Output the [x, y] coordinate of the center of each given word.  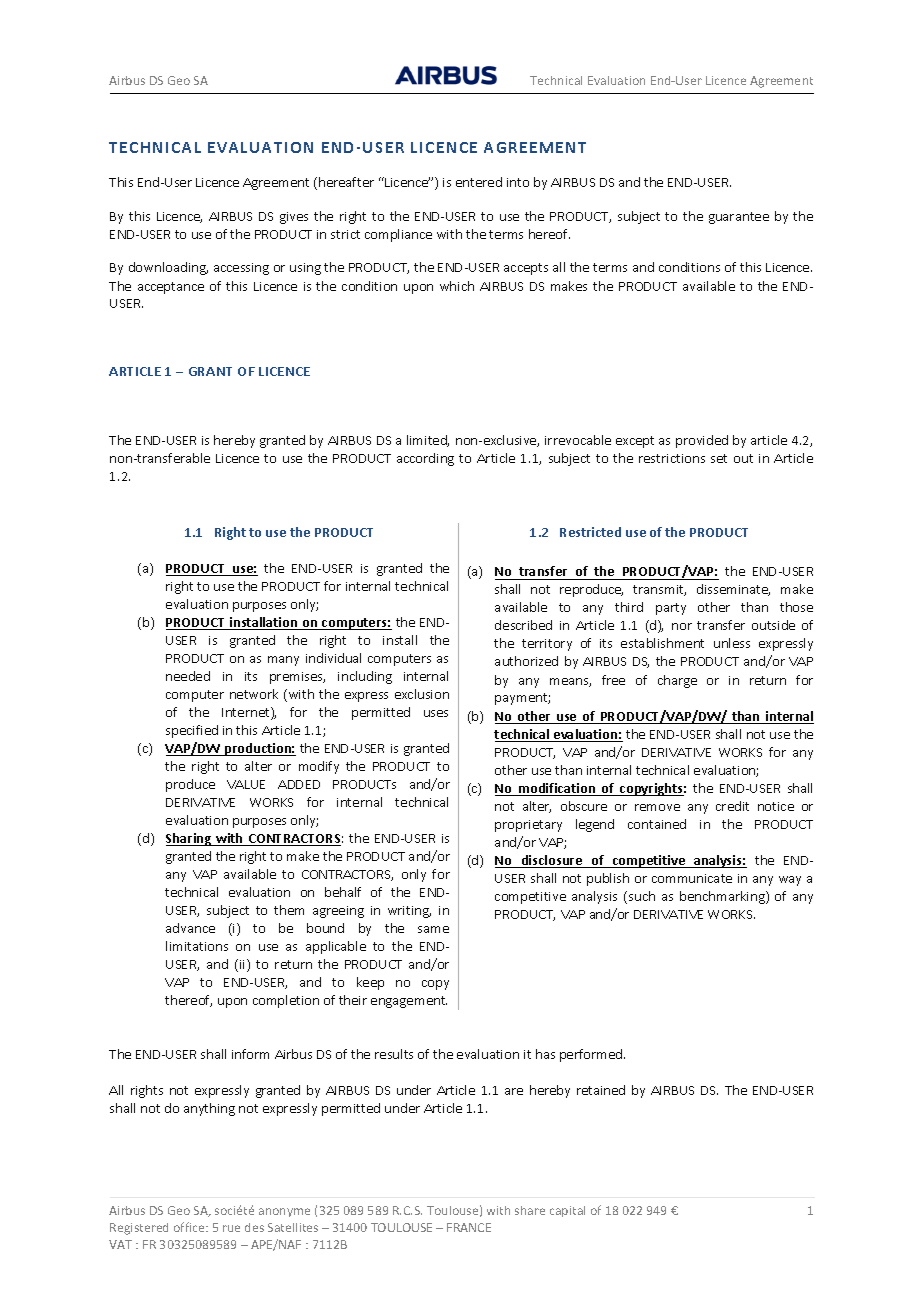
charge [677, 681]
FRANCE [469, 1227]
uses [436, 713]
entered [479, 182]
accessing [241, 269]
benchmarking [723, 897]
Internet [247, 713]
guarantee [739, 218]
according [425, 459]
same [433, 929]
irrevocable [578, 440]
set [719, 458]
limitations [197, 946]
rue [231, 1228]
